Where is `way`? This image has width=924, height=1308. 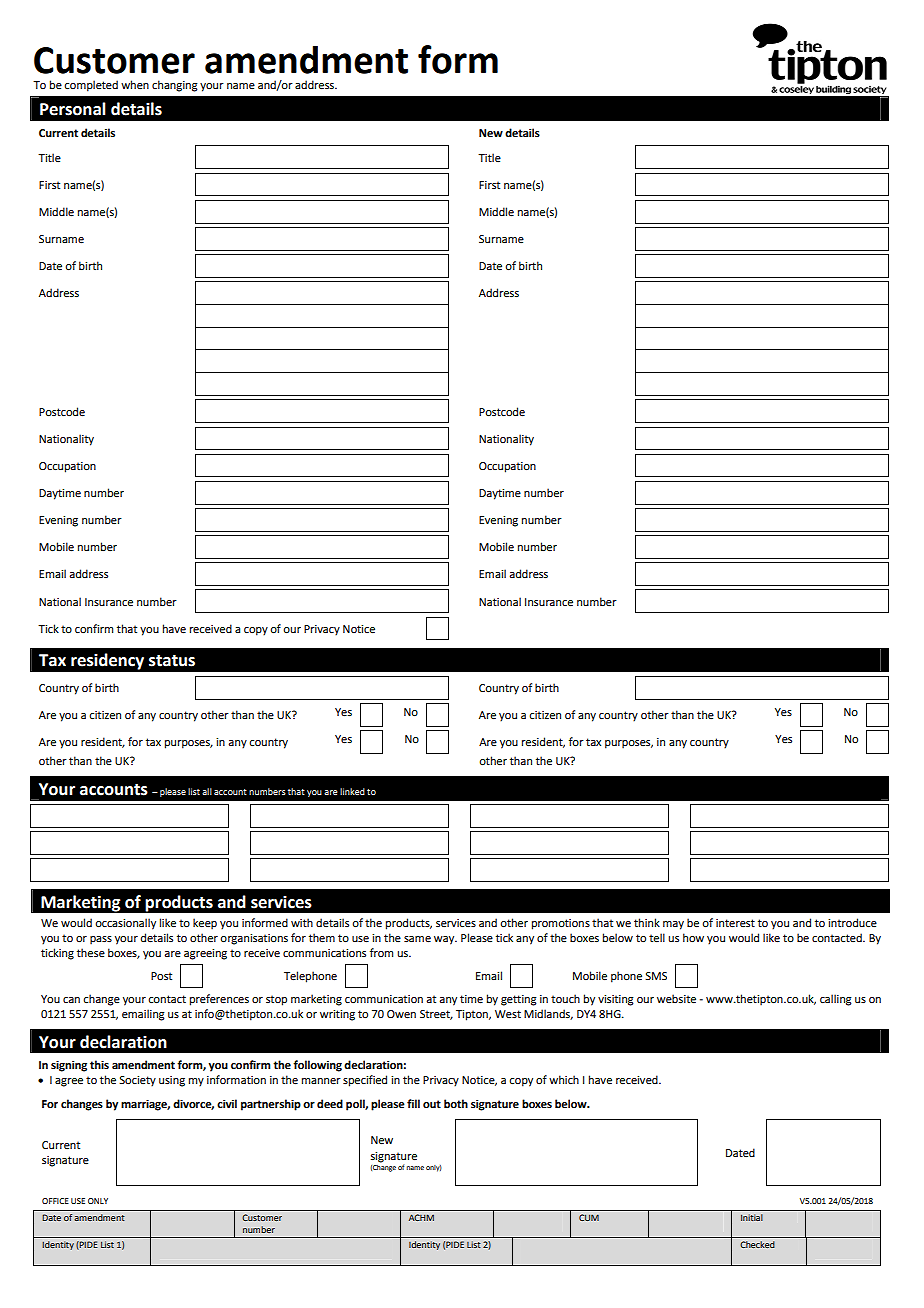 way is located at coordinates (445, 940).
